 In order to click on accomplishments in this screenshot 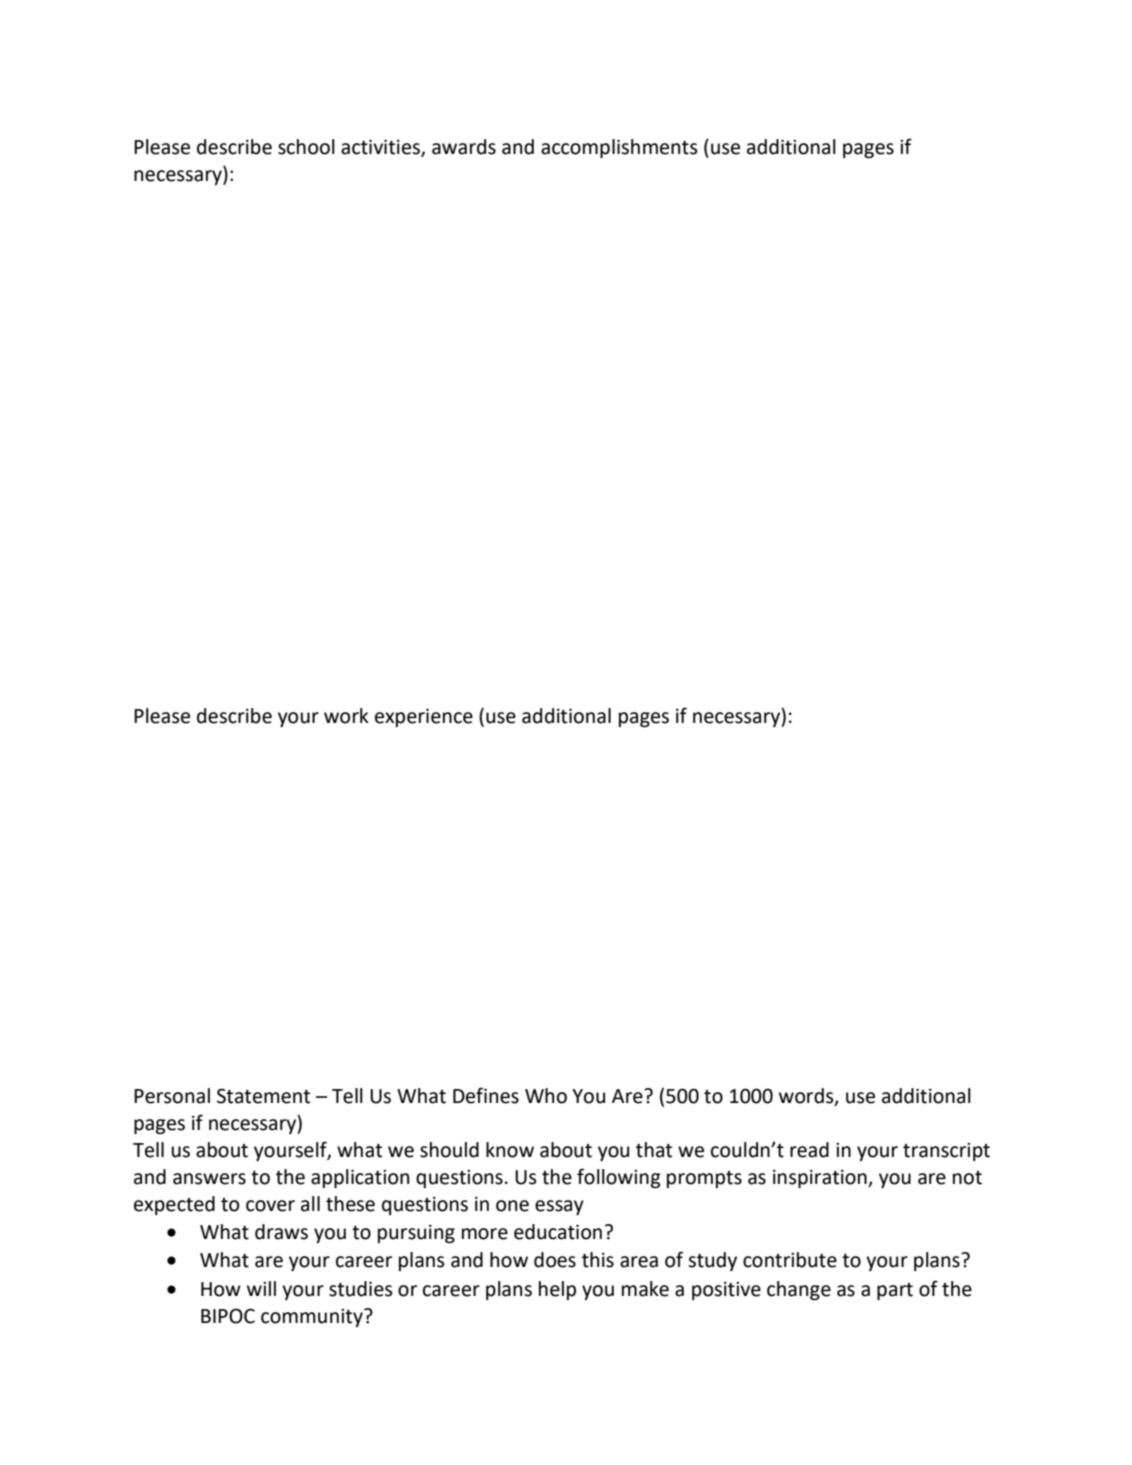, I will do `click(619, 148)`.
